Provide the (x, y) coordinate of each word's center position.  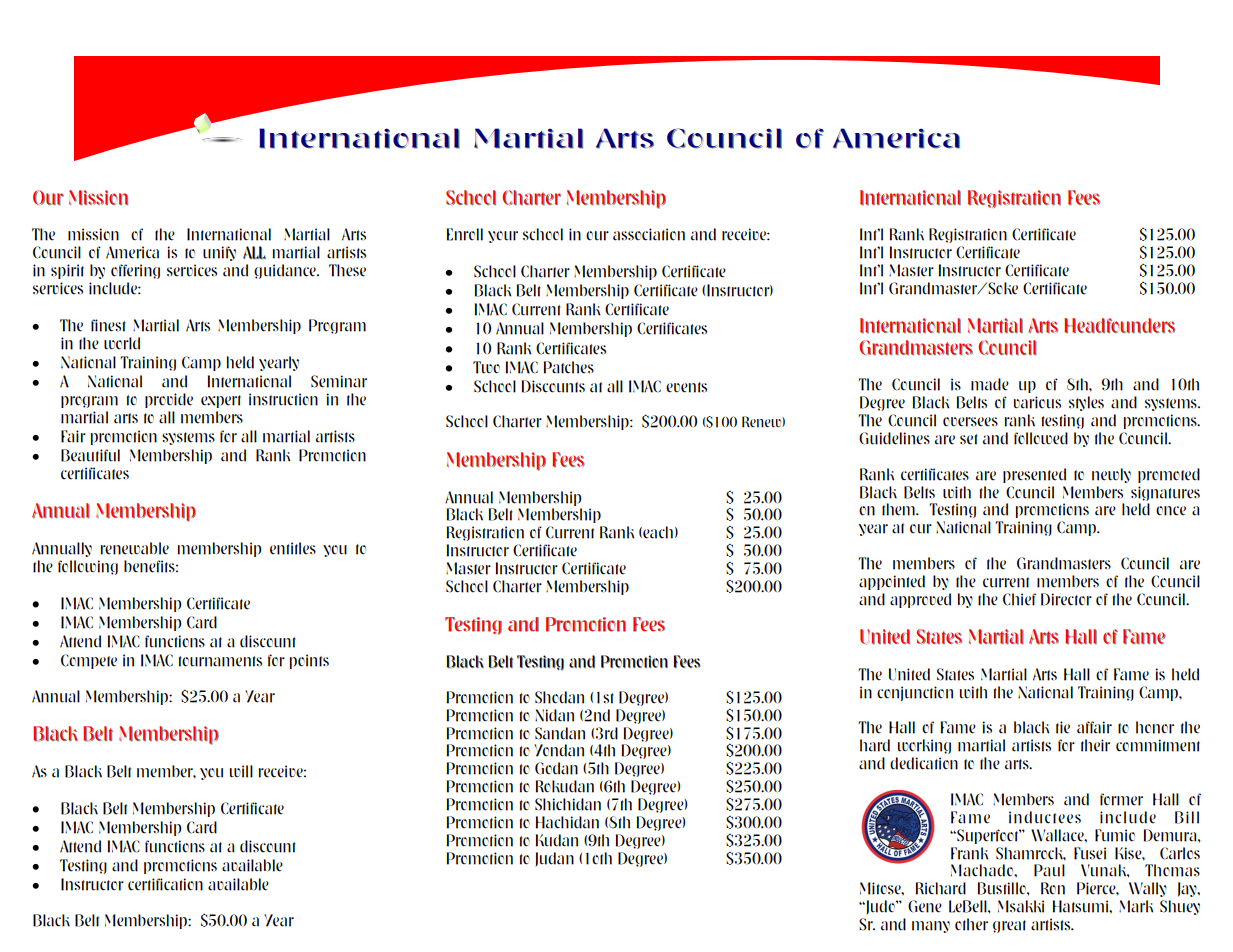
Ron (1053, 888)
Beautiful (90, 455)
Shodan (559, 697)
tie (1063, 727)
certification (165, 884)
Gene (925, 906)
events (686, 387)
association (649, 234)
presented (1034, 475)
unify (219, 253)
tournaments (220, 661)
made (990, 384)
